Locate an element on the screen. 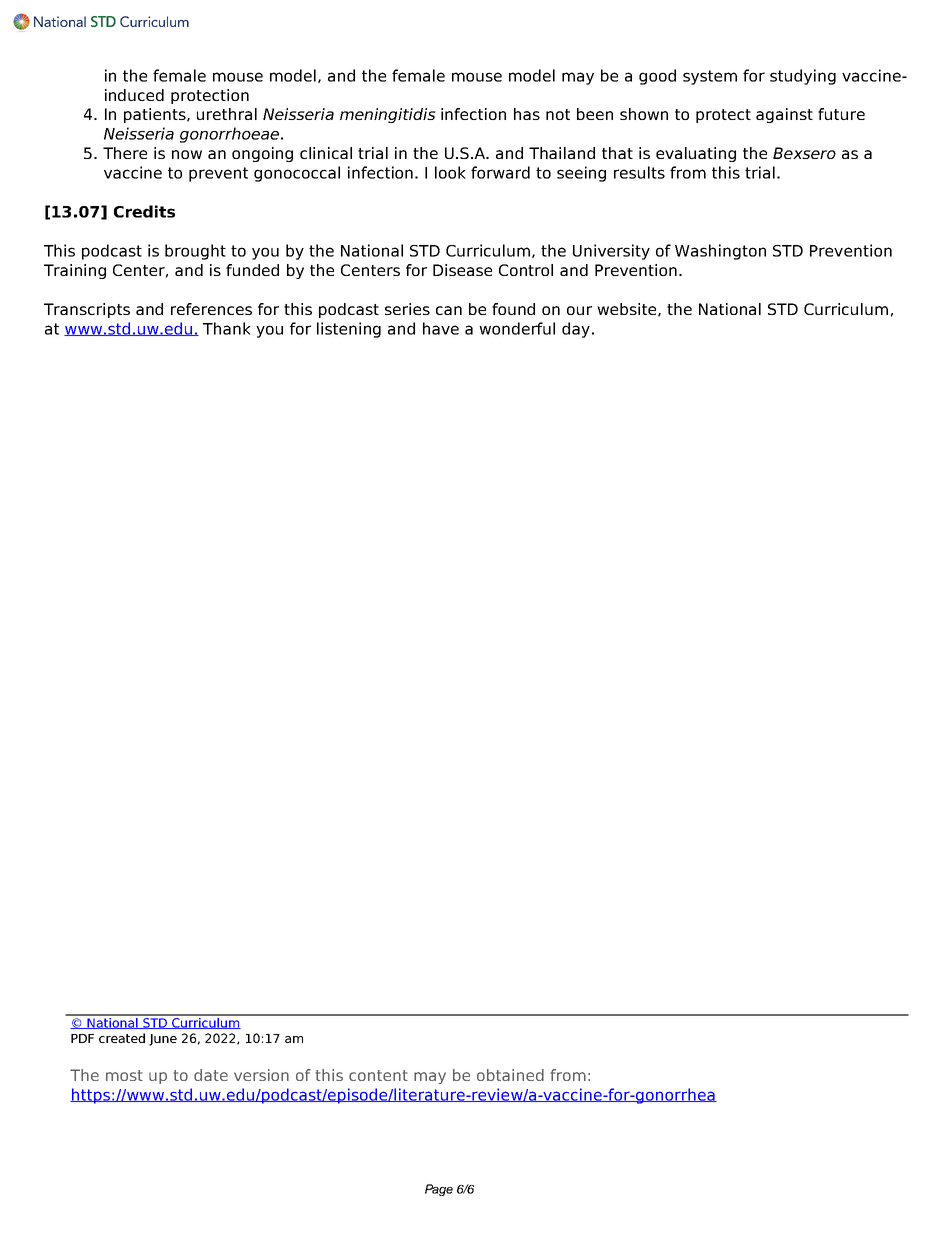  content is located at coordinates (378, 1075).
